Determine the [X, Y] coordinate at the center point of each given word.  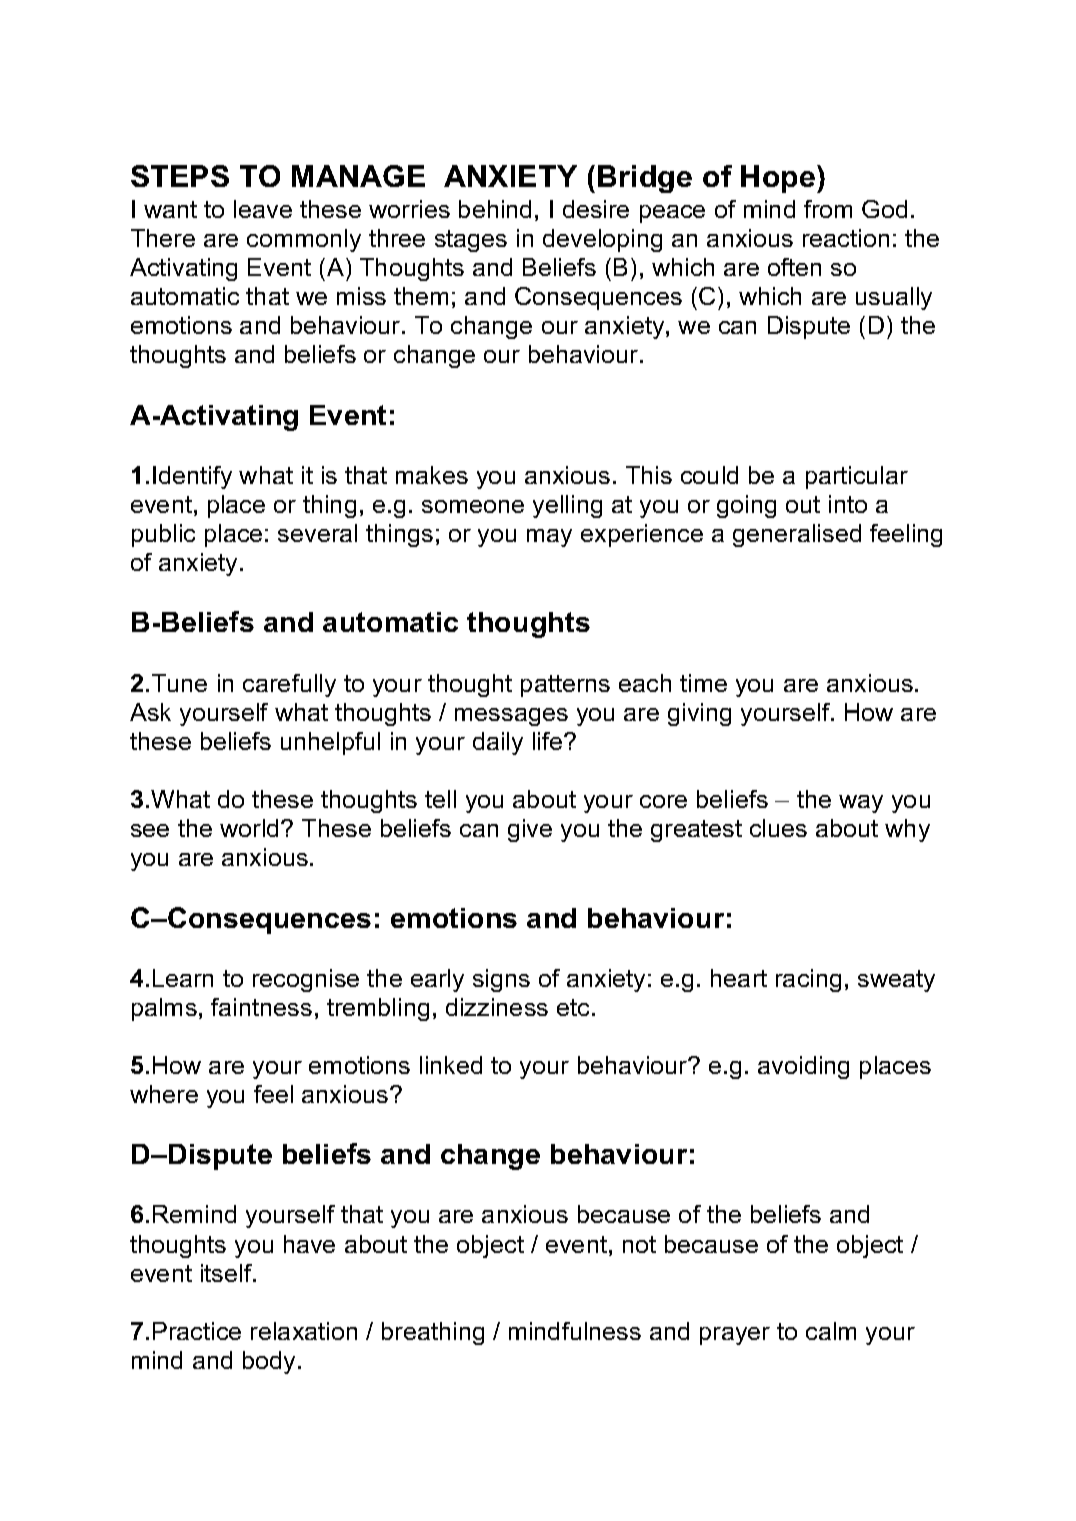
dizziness [497, 1007]
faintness [261, 1007]
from [828, 209]
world [249, 828]
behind [495, 209]
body [269, 1362]
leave [263, 209]
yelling [567, 506]
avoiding [803, 1067]
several [317, 533]
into [848, 504]
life [549, 741]
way [861, 804]
